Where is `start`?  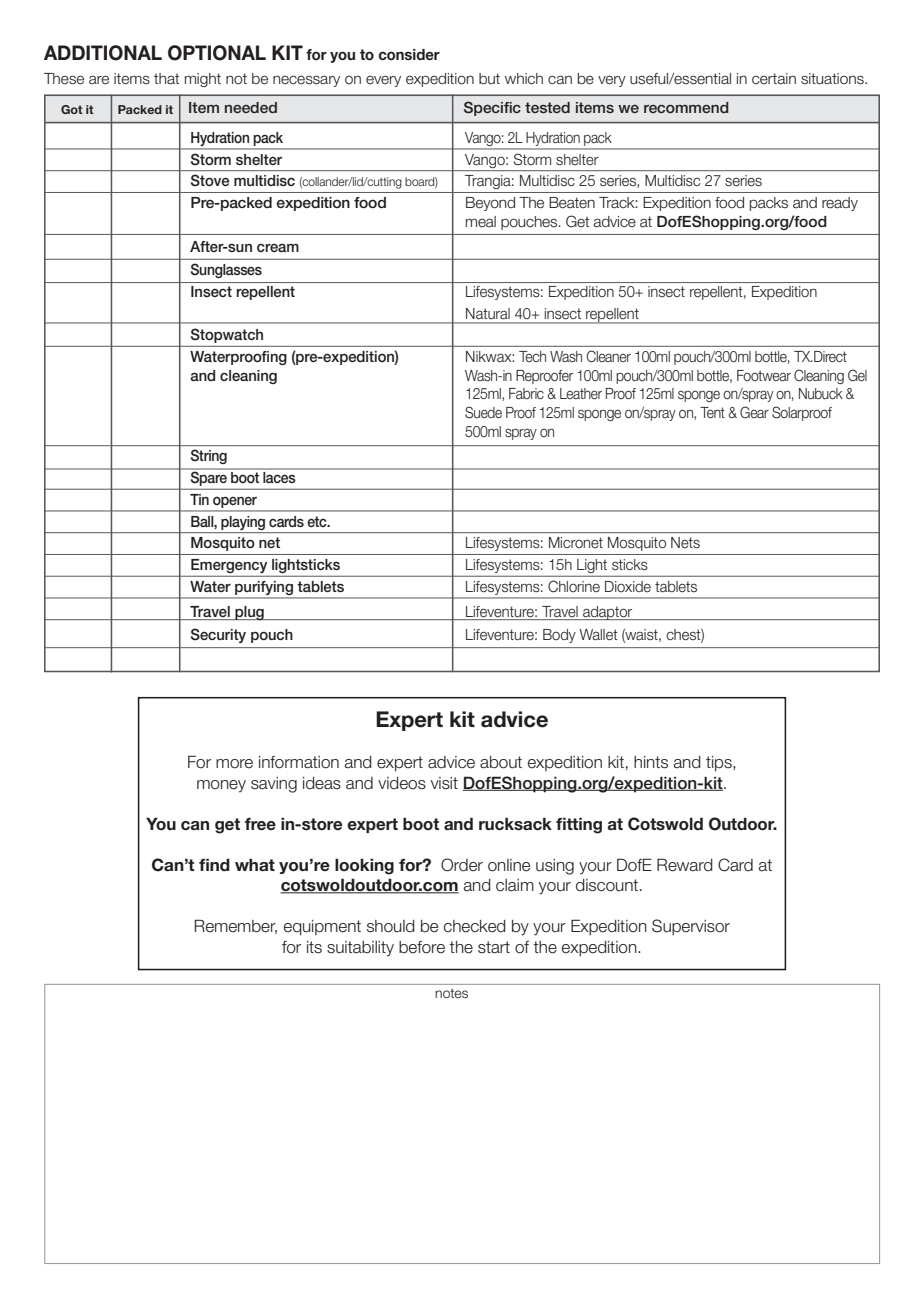
start is located at coordinates (494, 947).
